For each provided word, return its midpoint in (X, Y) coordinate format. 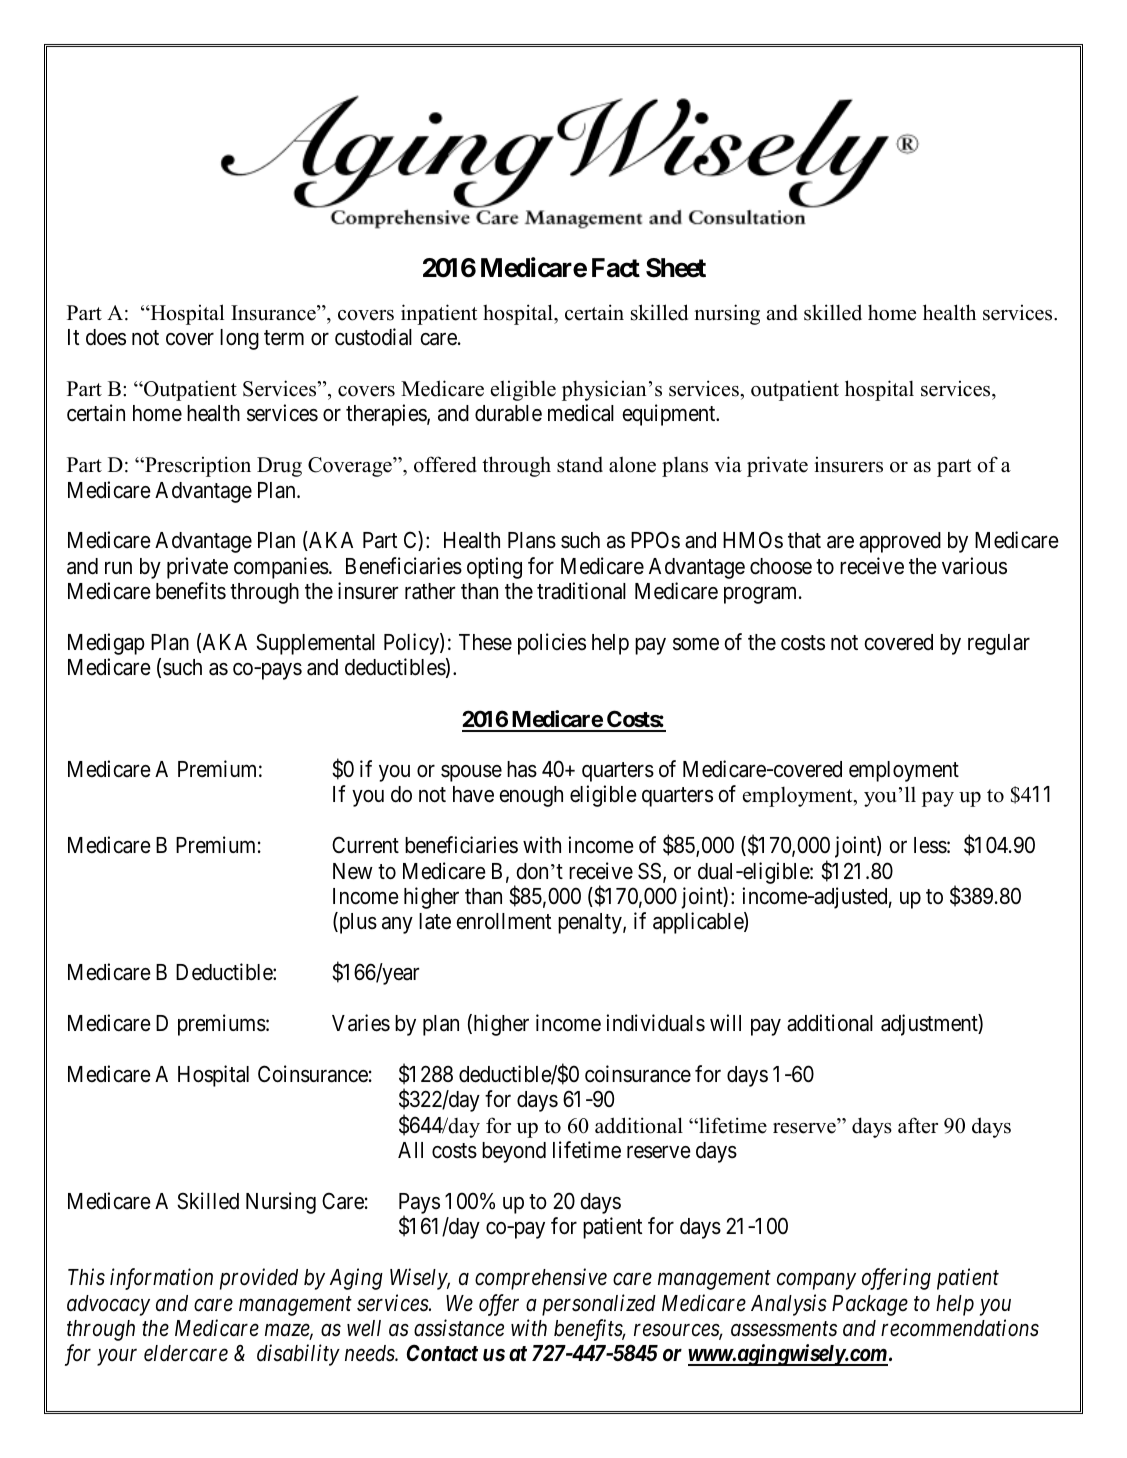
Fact (616, 268)
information (161, 1279)
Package (870, 1305)
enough (531, 796)
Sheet (676, 268)
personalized (599, 1305)
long (239, 339)
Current (365, 845)
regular (999, 644)
